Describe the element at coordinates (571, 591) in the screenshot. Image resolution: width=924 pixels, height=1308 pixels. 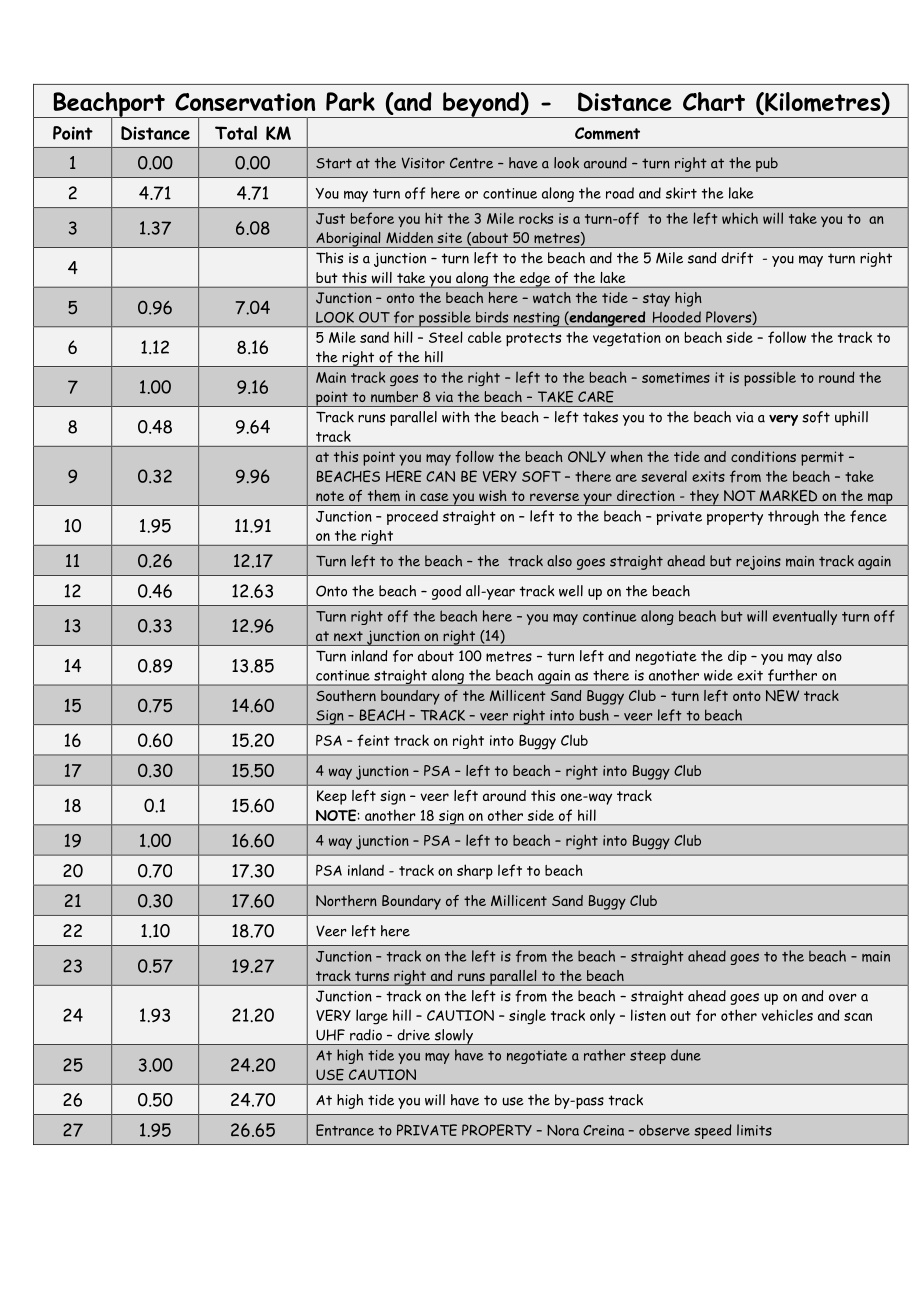
I see `well` at that location.
